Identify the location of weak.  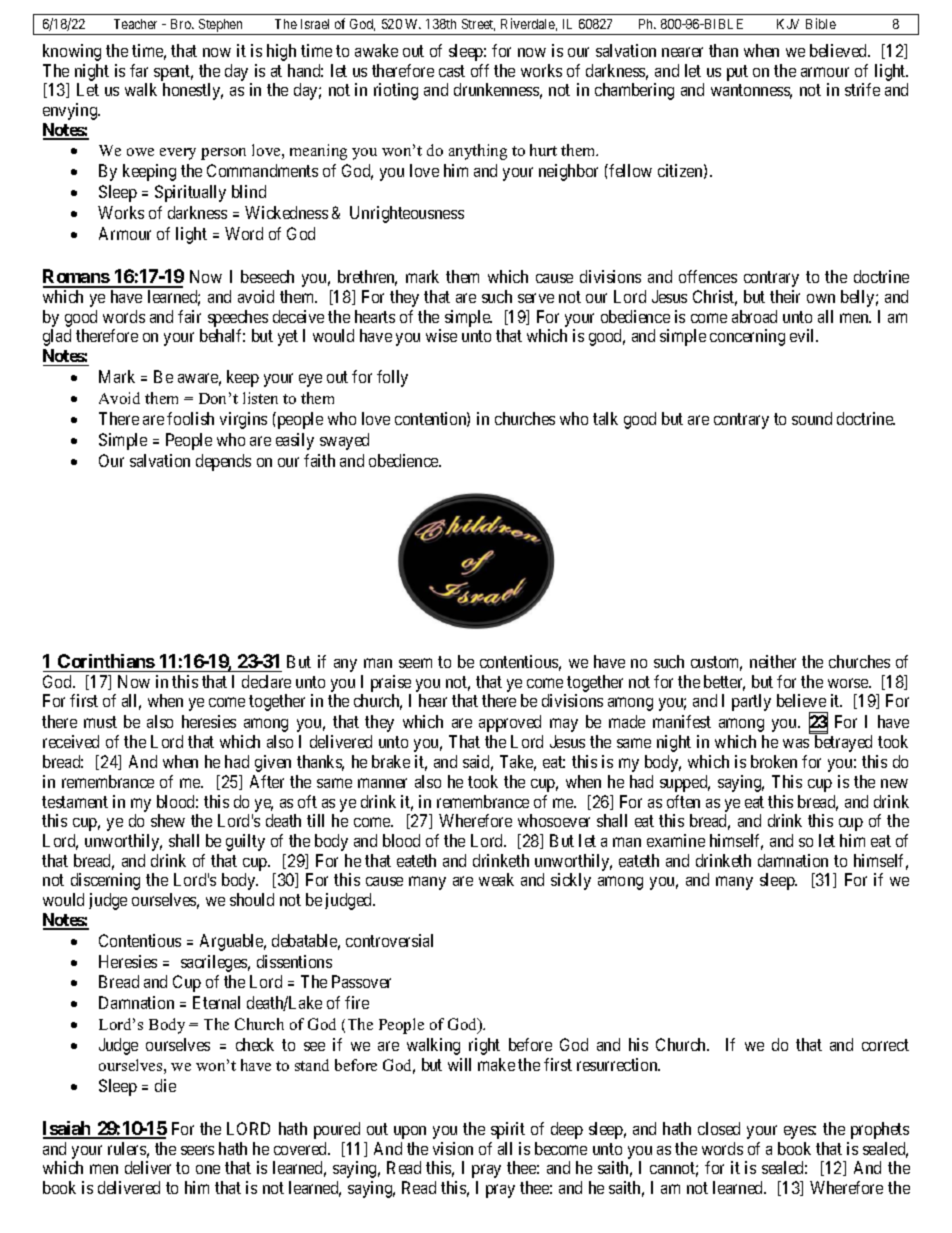
(496, 879).
